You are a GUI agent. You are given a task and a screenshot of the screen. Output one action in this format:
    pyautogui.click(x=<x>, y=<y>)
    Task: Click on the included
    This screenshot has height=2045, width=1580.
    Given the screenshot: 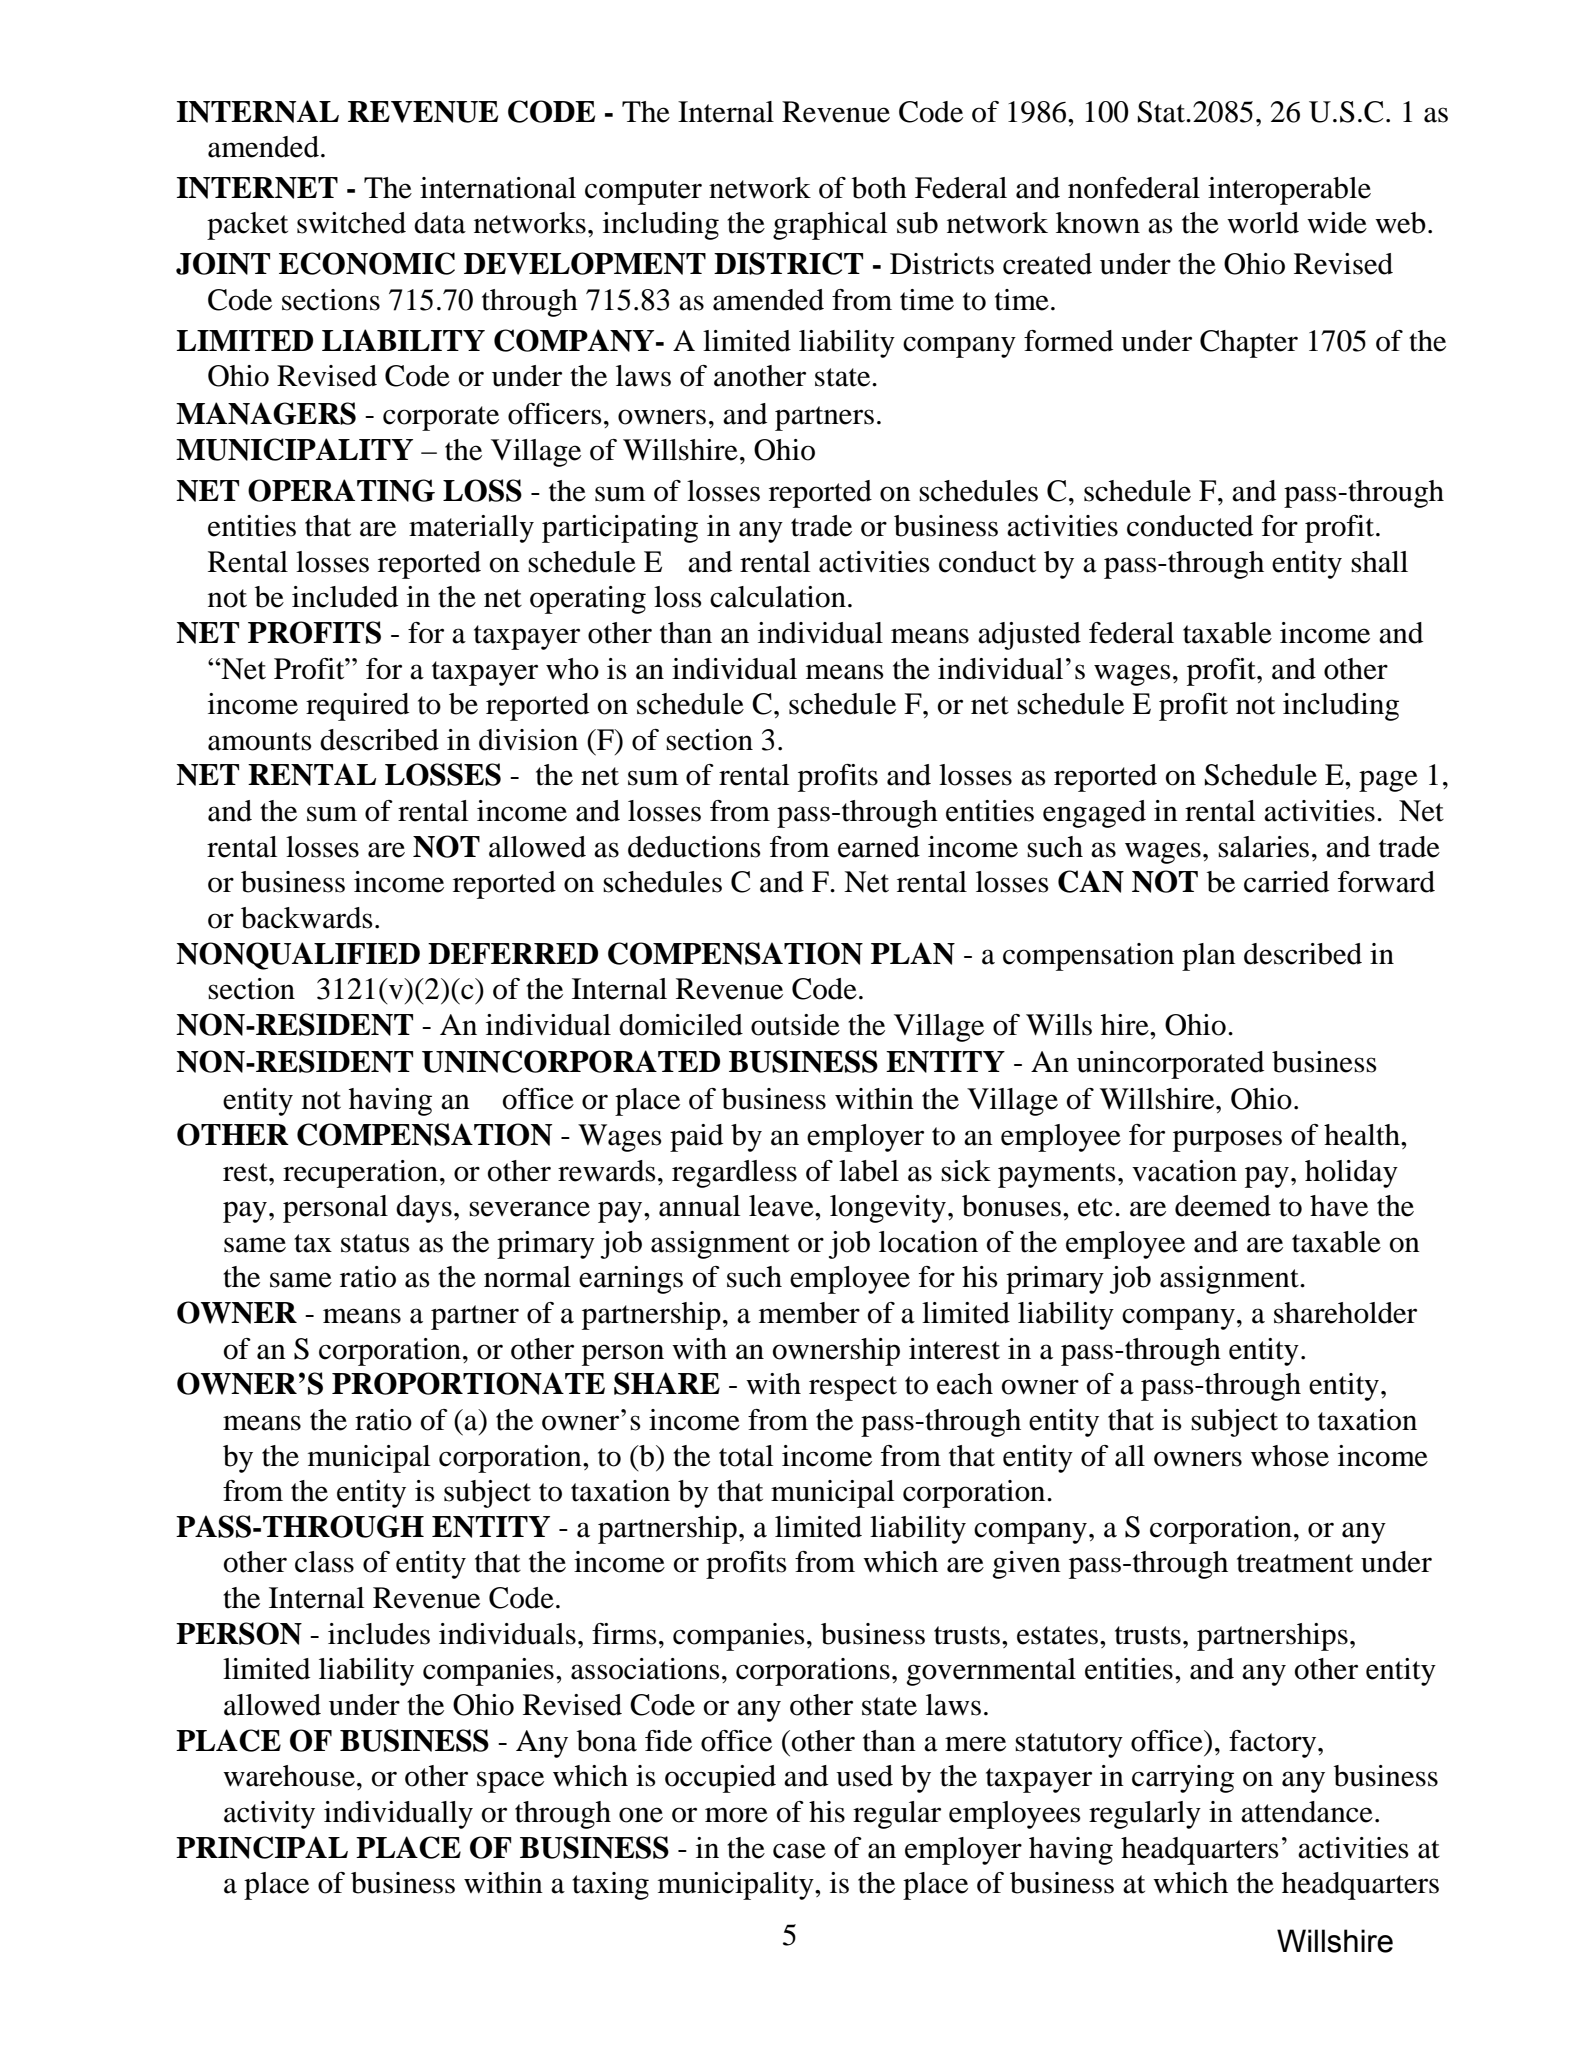 What is the action you would take?
    pyautogui.click(x=345, y=597)
